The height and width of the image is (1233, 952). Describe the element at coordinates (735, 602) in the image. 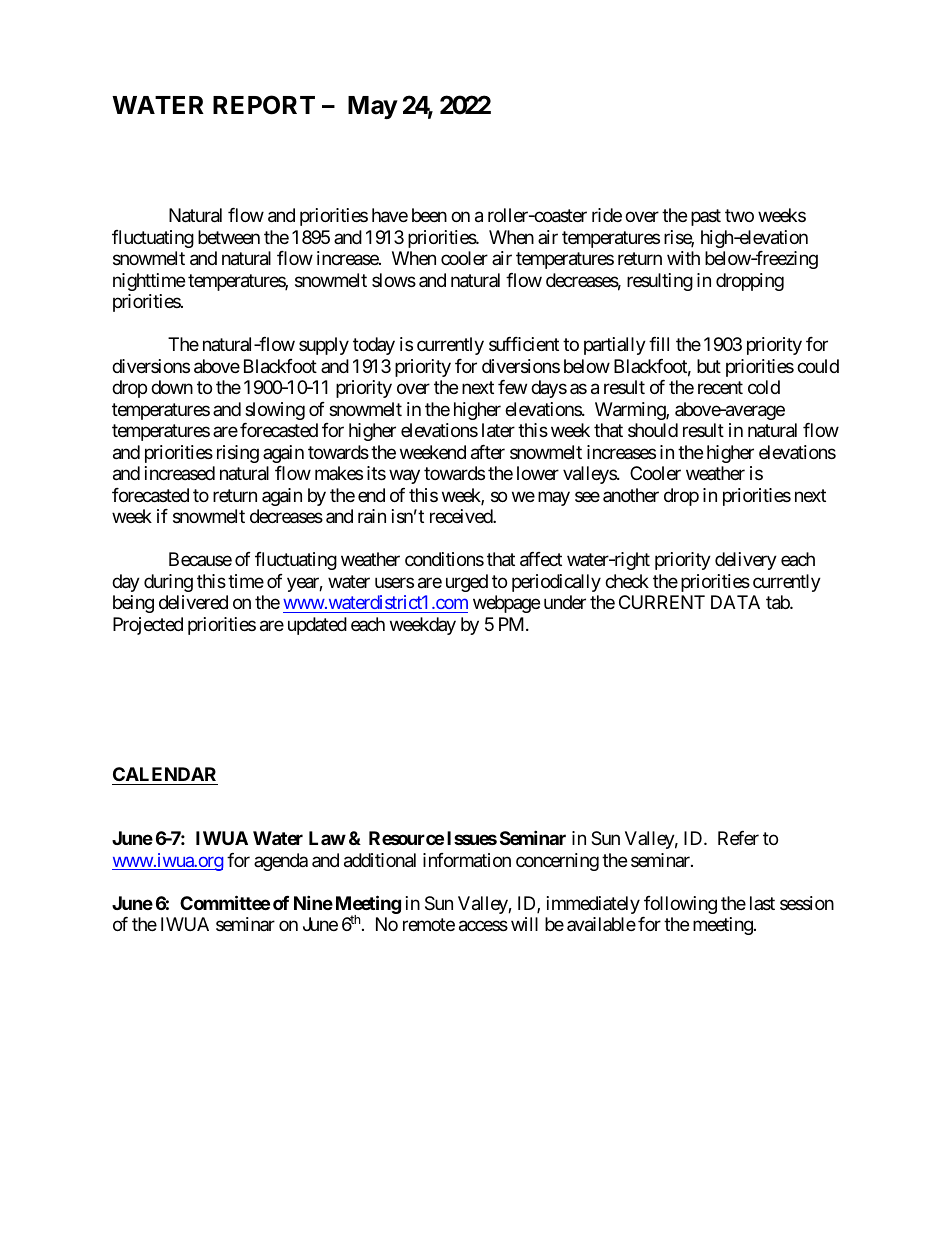

I see `DATA` at that location.
